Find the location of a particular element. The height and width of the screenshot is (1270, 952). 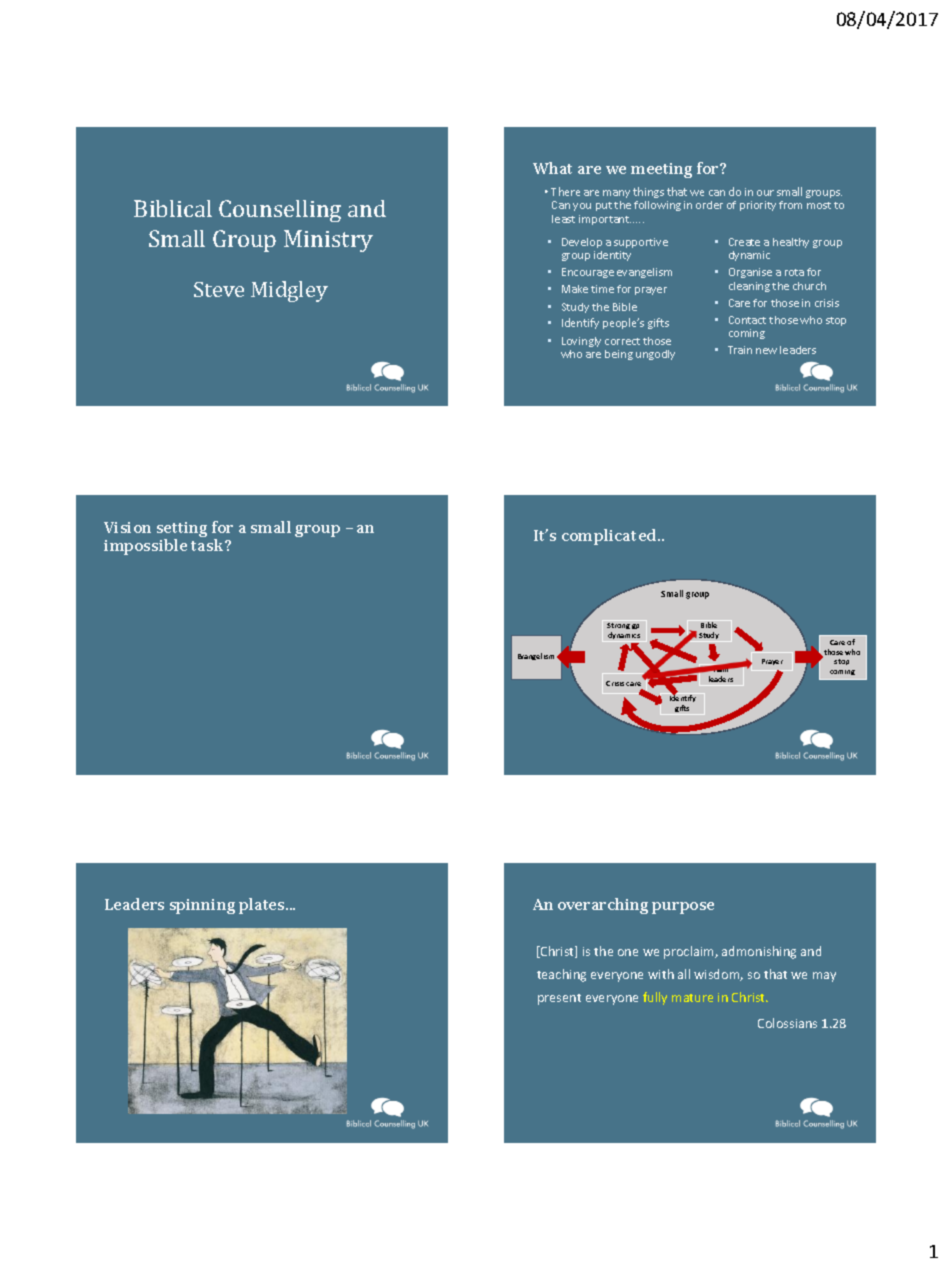

impossible is located at coordinates (145, 547).
